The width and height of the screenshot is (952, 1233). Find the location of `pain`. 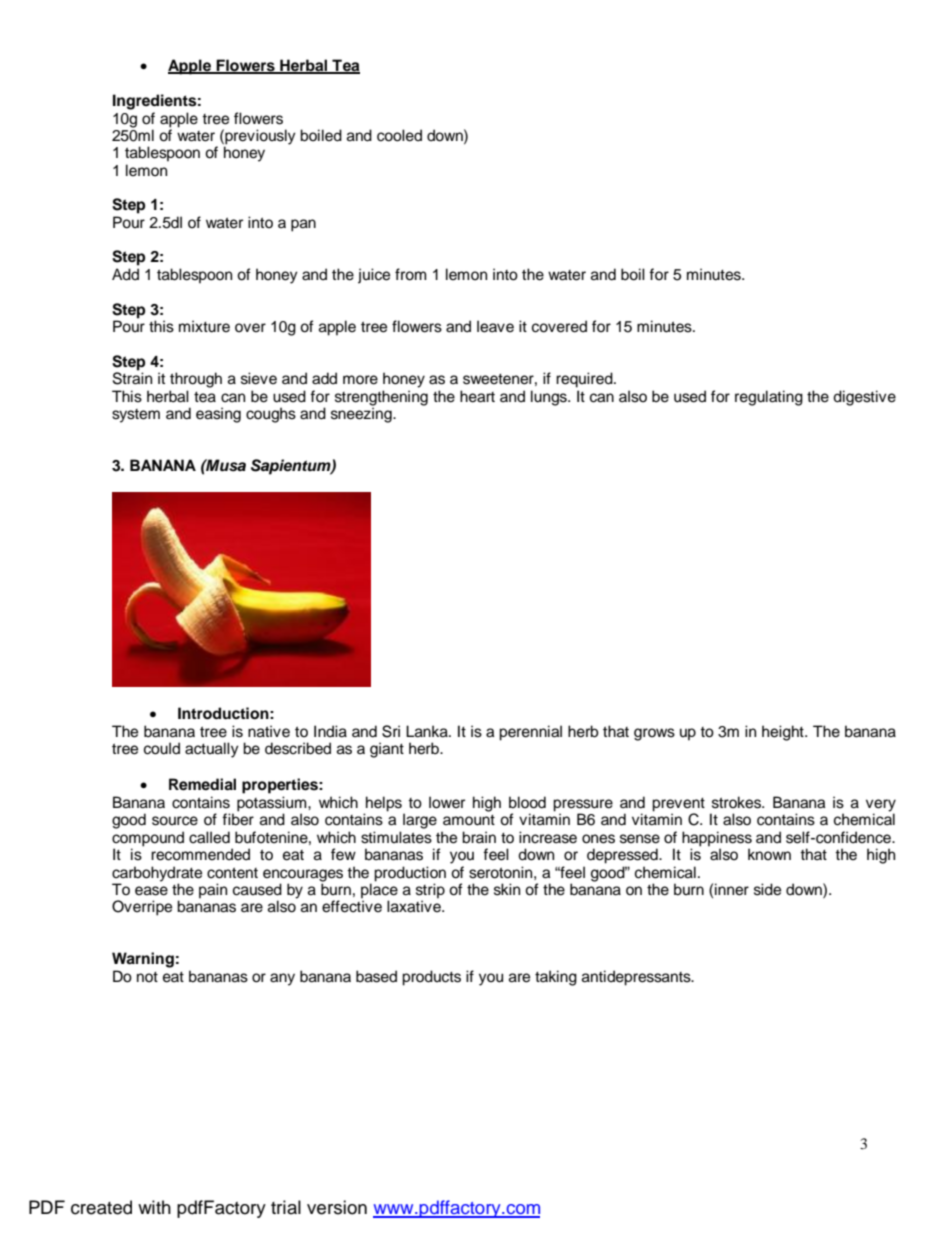

pain is located at coordinates (213, 891).
